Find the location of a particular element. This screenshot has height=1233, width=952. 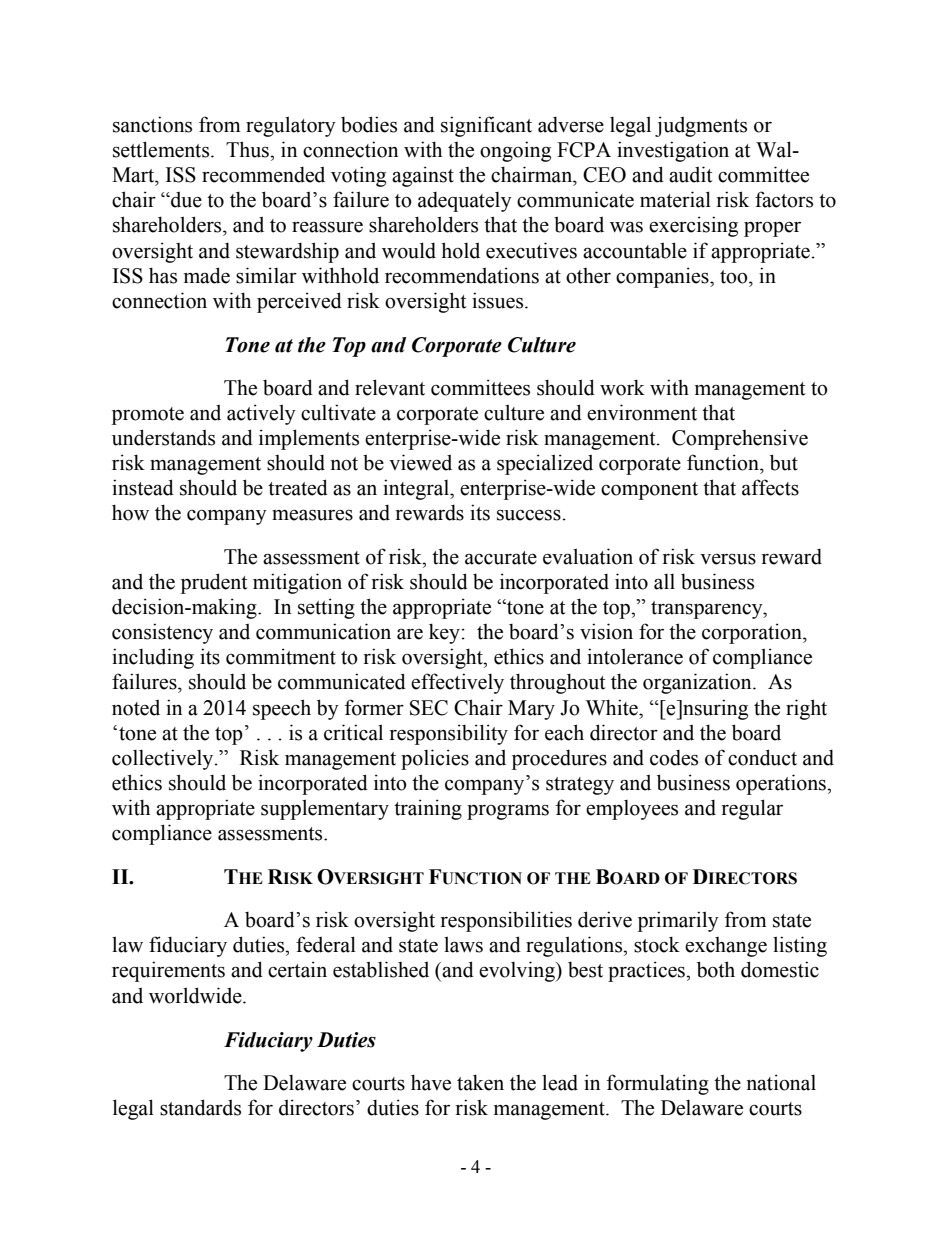

supplementary is located at coordinates (325, 809).
